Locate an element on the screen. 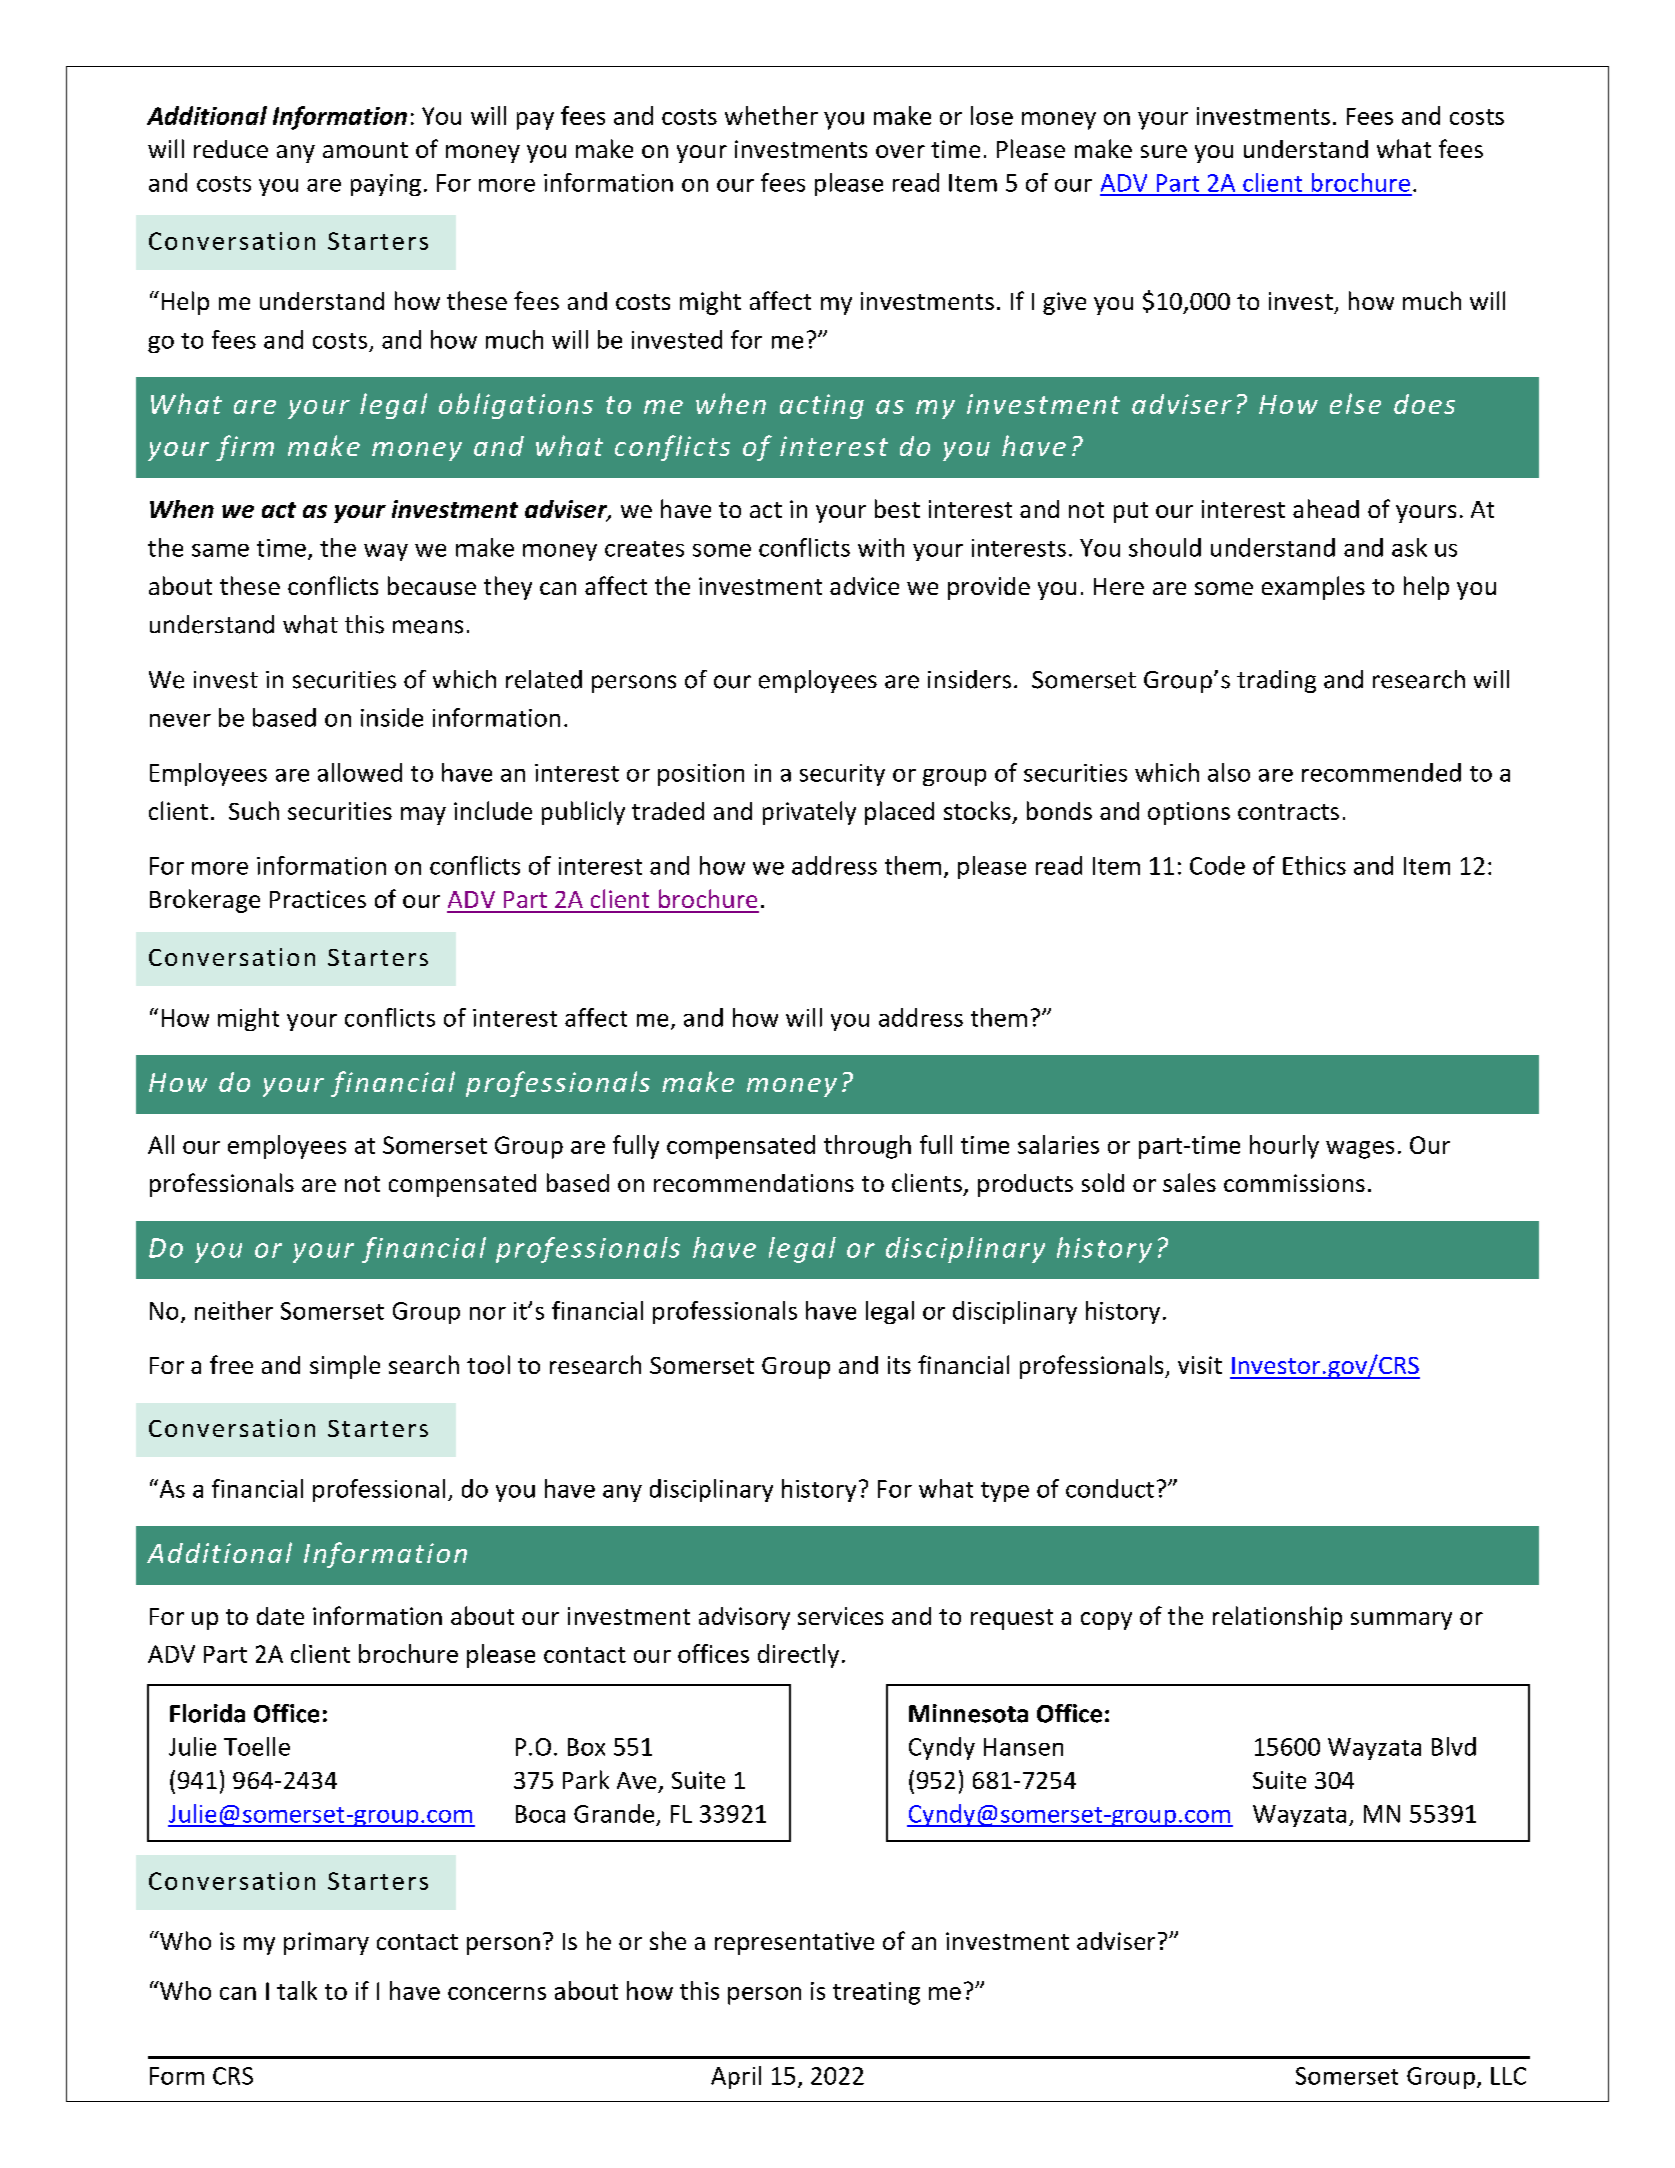  security is located at coordinates (842, 775).
